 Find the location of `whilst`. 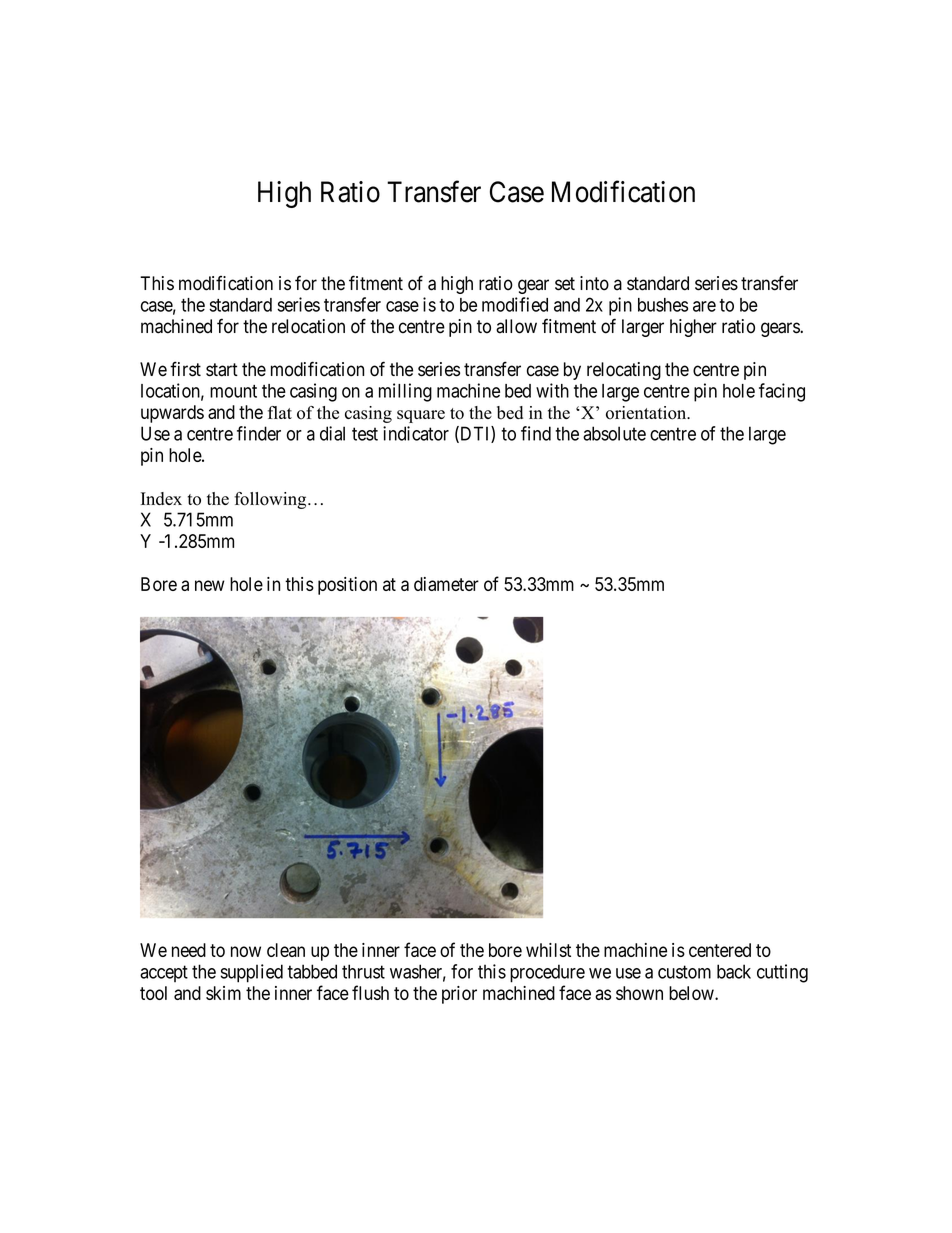

whilst is located at coordinates (548, 950).
